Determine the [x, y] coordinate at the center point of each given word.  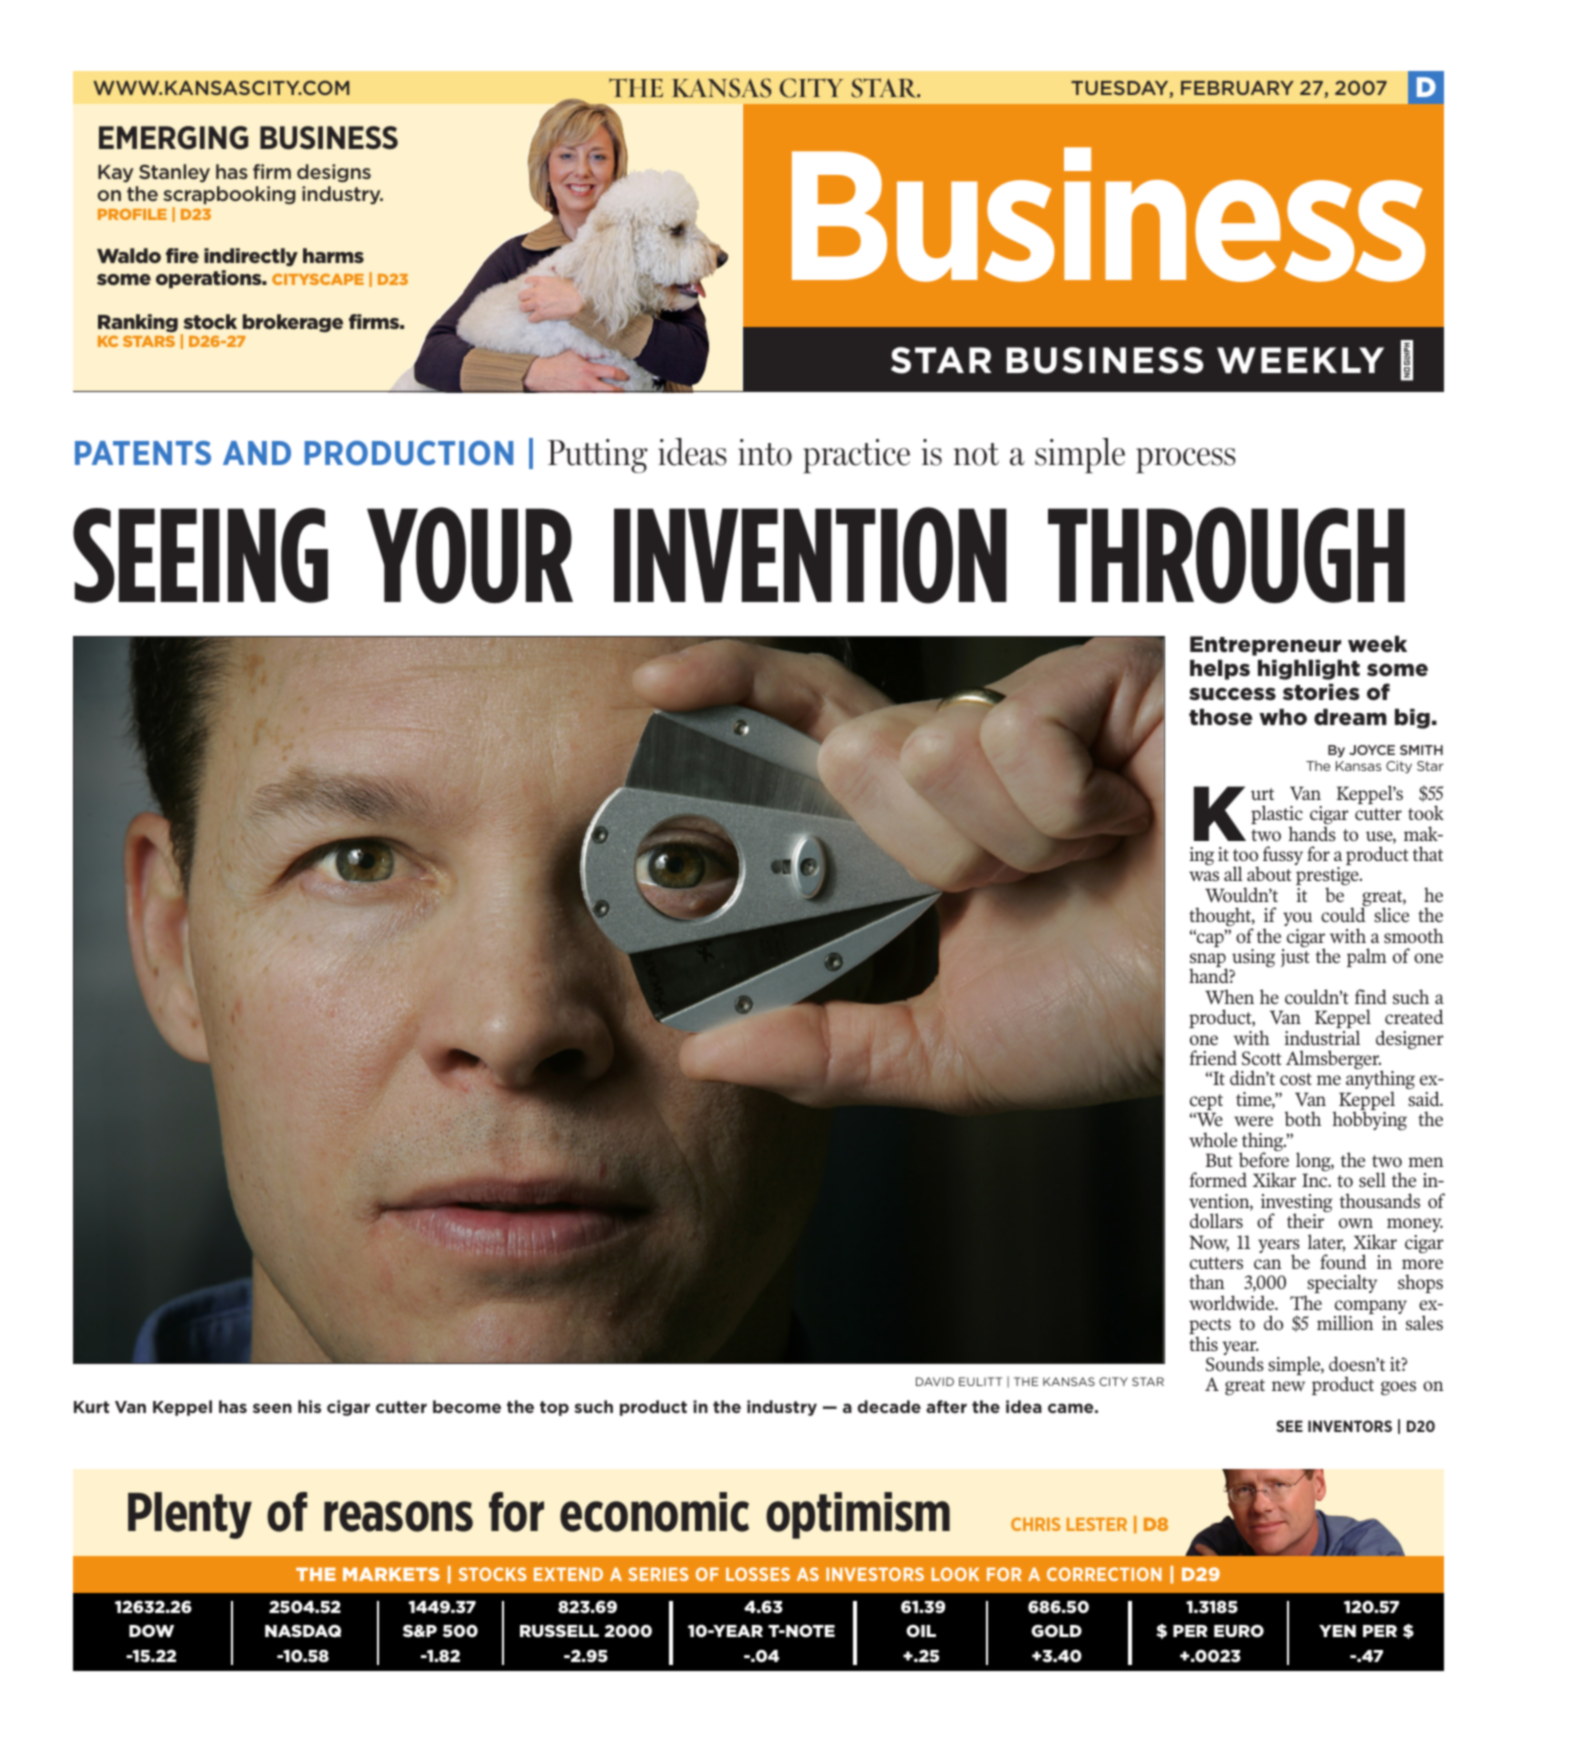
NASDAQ [303, 1630]
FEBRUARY [1237, 88]
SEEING [200, 555]
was [1204, 876]
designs [334, 173]
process [1186, 460]
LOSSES [758, 1574]
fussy [1283, 855]
